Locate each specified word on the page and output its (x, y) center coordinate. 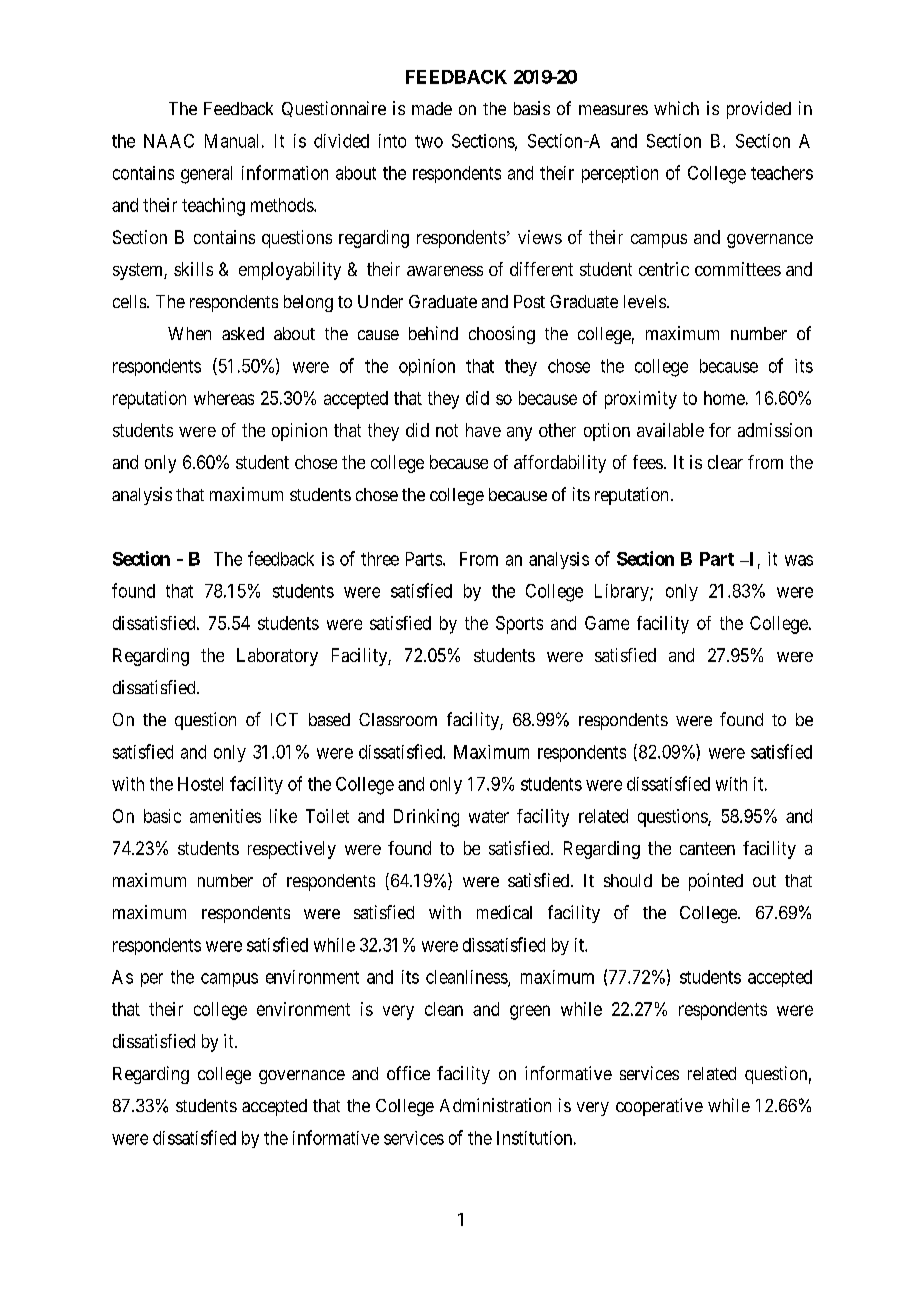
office (408, 1073)
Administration (495, 1105)
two (429, 141)
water (489, 816)
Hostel (200, 784)
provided (759, 110)
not (447, 430)
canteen (707, 848)
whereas (224, 398)
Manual (231, 141)
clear (725, 462)
